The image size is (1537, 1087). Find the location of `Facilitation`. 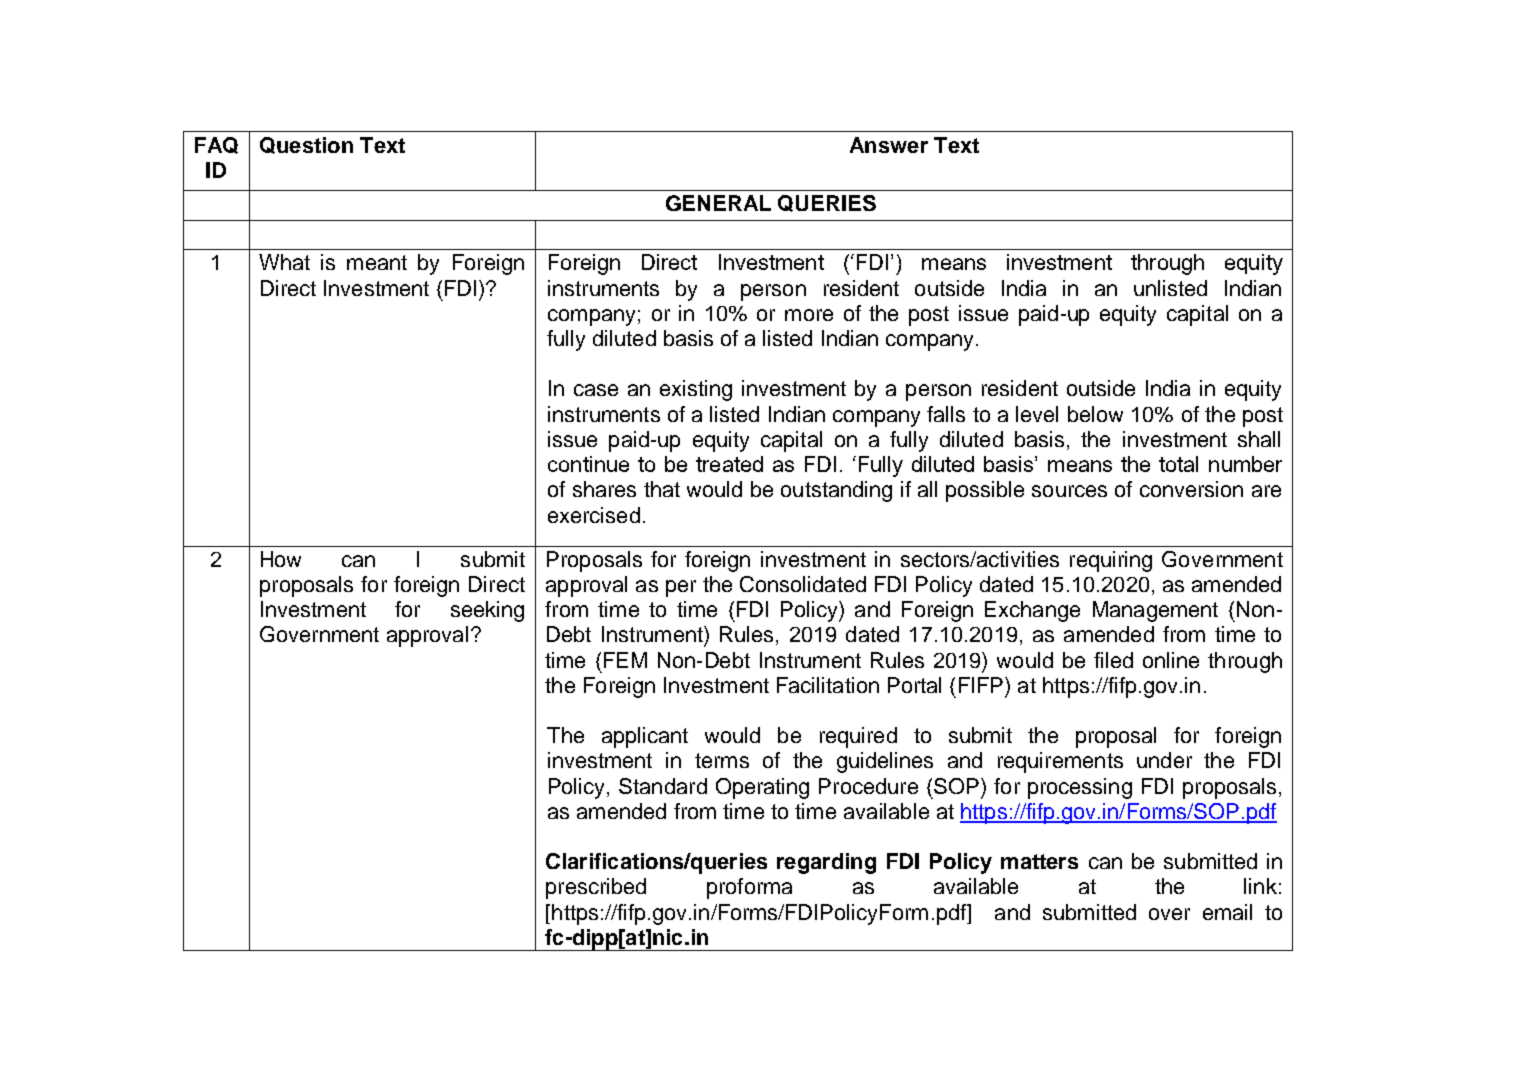

Facilitation is located at coordinates (828, 685).
